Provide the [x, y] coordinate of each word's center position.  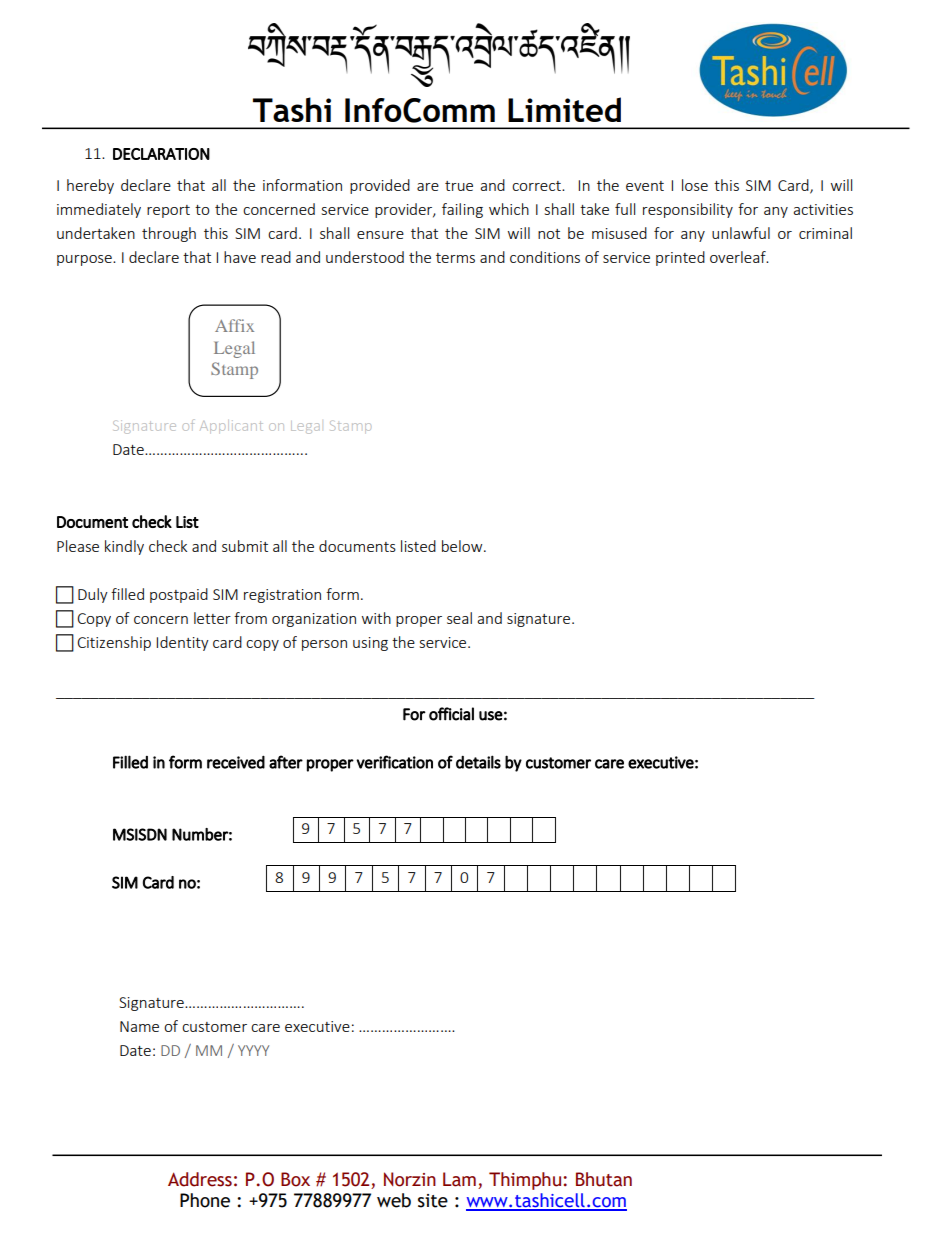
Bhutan [604, 1179]
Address [200, 1179]
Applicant [231, 425]
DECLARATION [161, 154]
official [451, 714]
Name [139, 1026]
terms [455, 258]
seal [459, 618]
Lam [459, 1179]
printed [680, 258]
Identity [182, 643]
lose [695, 185]
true [459, 186]
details [478, 762]
